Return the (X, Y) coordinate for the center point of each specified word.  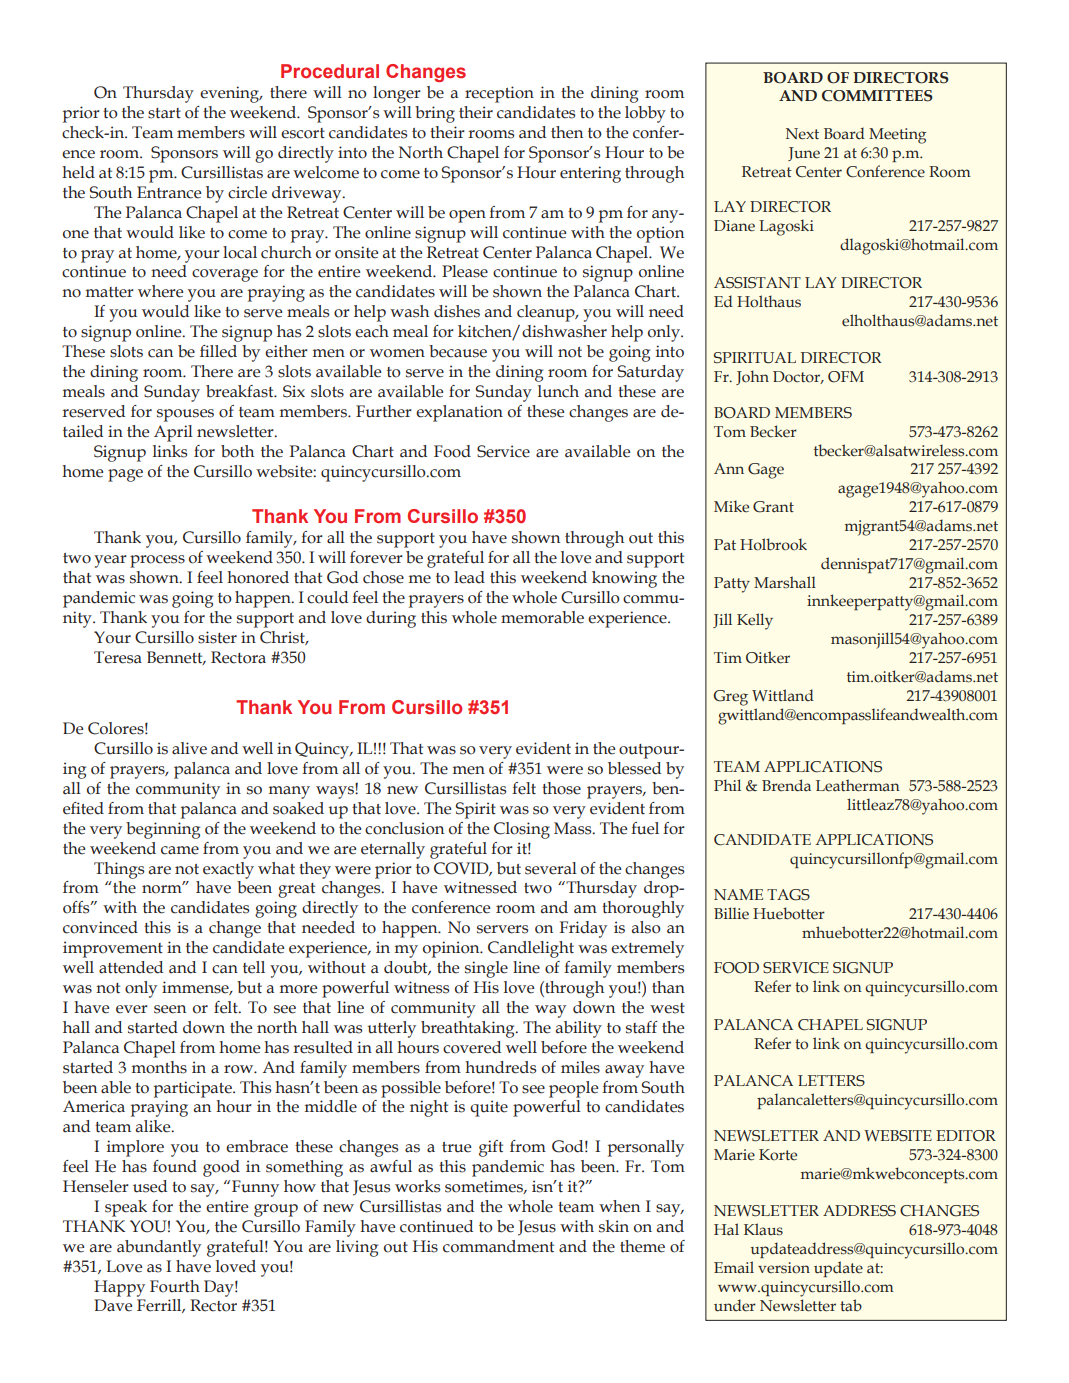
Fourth (175, 1286)
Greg (731, 698)
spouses (185, 415)
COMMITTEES (877, 96)
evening (231, 94)
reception (499, 94)
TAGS (788, 895)
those (561, 788)
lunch (558, 391)
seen (170, 1009)
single (486, 969)
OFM (846, 377)
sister (217, 637)
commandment (498, 1246)
